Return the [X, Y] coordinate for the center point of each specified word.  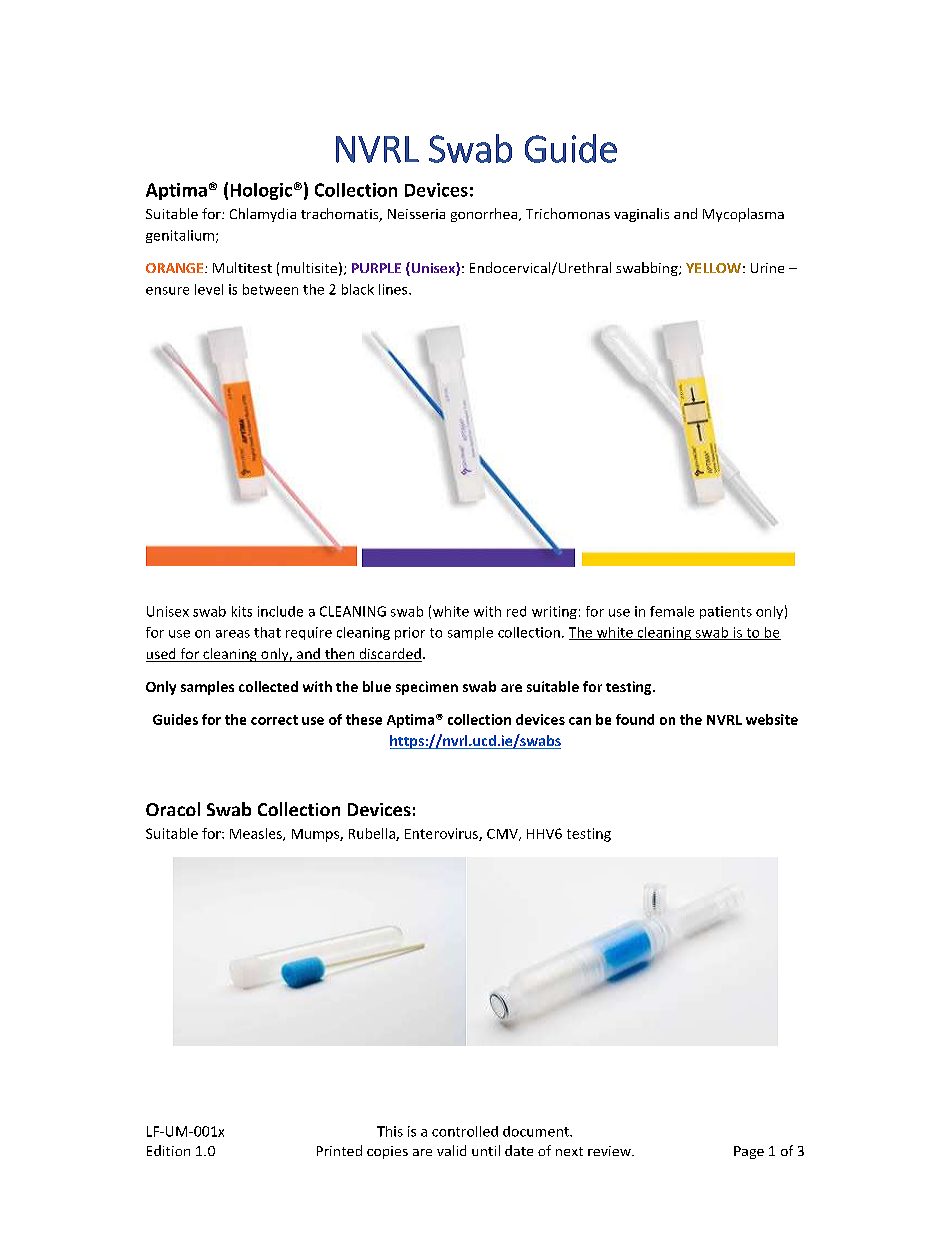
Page [749, 1152]
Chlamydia [263, 215]
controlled [465, 1131]
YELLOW [713, 268]
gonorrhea [484, 215]
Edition [168, 1150]
